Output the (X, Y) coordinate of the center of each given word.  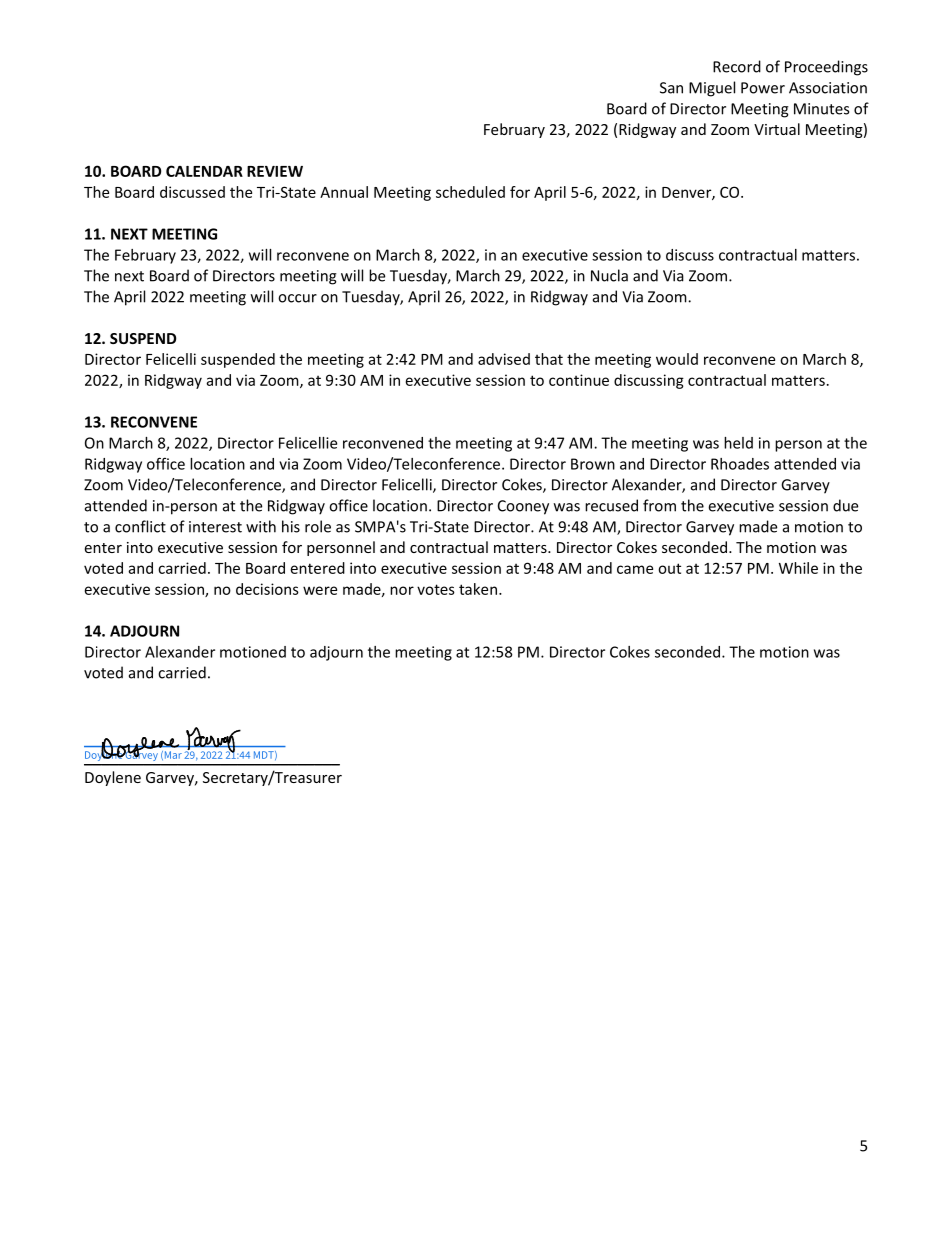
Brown (593, 464)
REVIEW (275, 171)
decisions (267, 589)
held (738, 443)
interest (215, 527)
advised (504, 359)
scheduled (470, 192)
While (798, 568)
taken (478, 589)
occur (297, 298)
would (677, 359)
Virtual (777, 129)
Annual (344, 192)
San (671, 88)
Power (763, 88)
